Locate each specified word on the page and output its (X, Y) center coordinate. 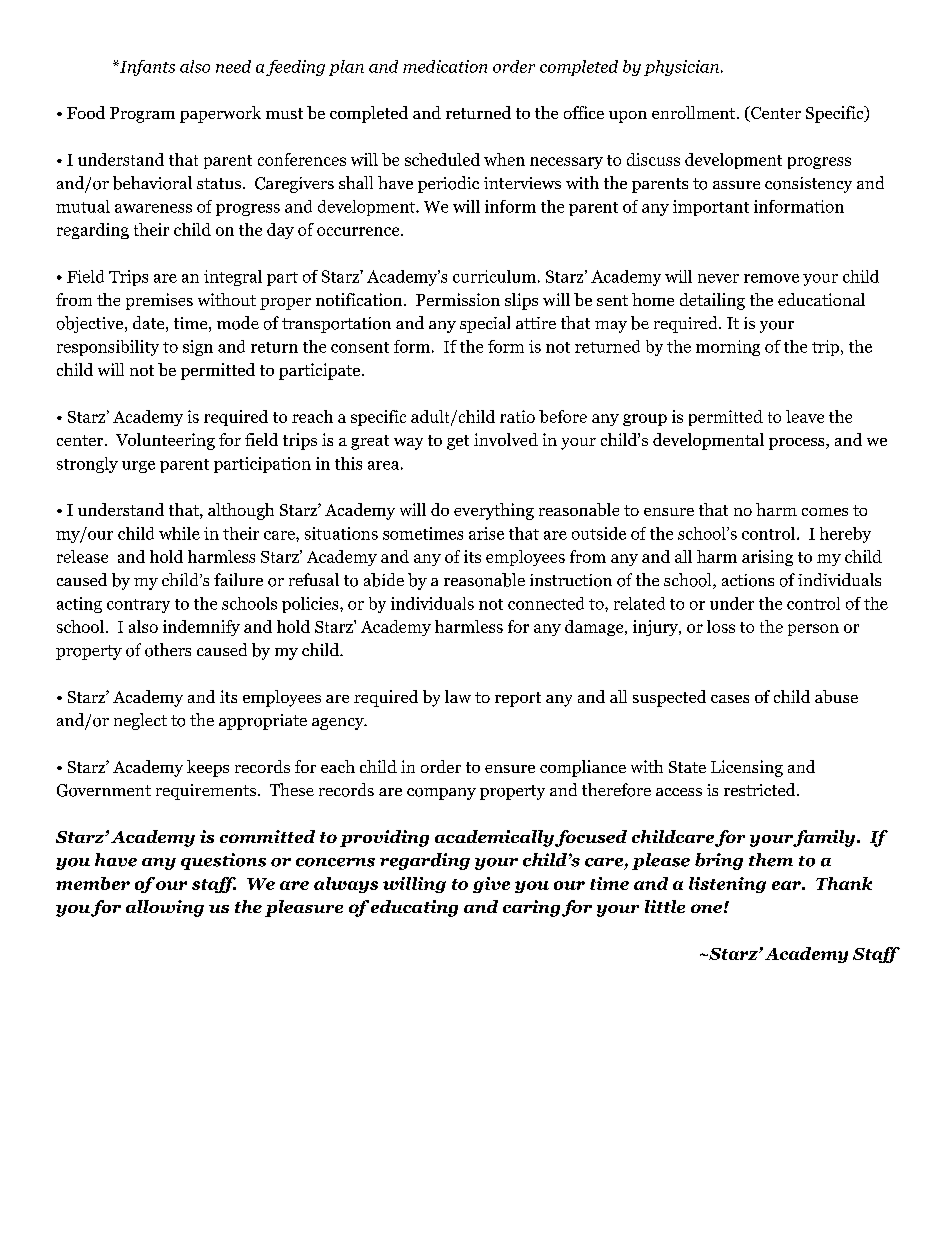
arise (486, 533)
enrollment (695, 112)
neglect (140, 721)
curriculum (494, 276)
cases (730, 699)
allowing (165, 908)
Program (142, 115)
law (458, 696)
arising (767, 558)
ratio (517, 416)
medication (445, 66)
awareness (153, 208)
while (179, 533)
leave (805, 416)
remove (771, 278)
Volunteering (165, 441)
